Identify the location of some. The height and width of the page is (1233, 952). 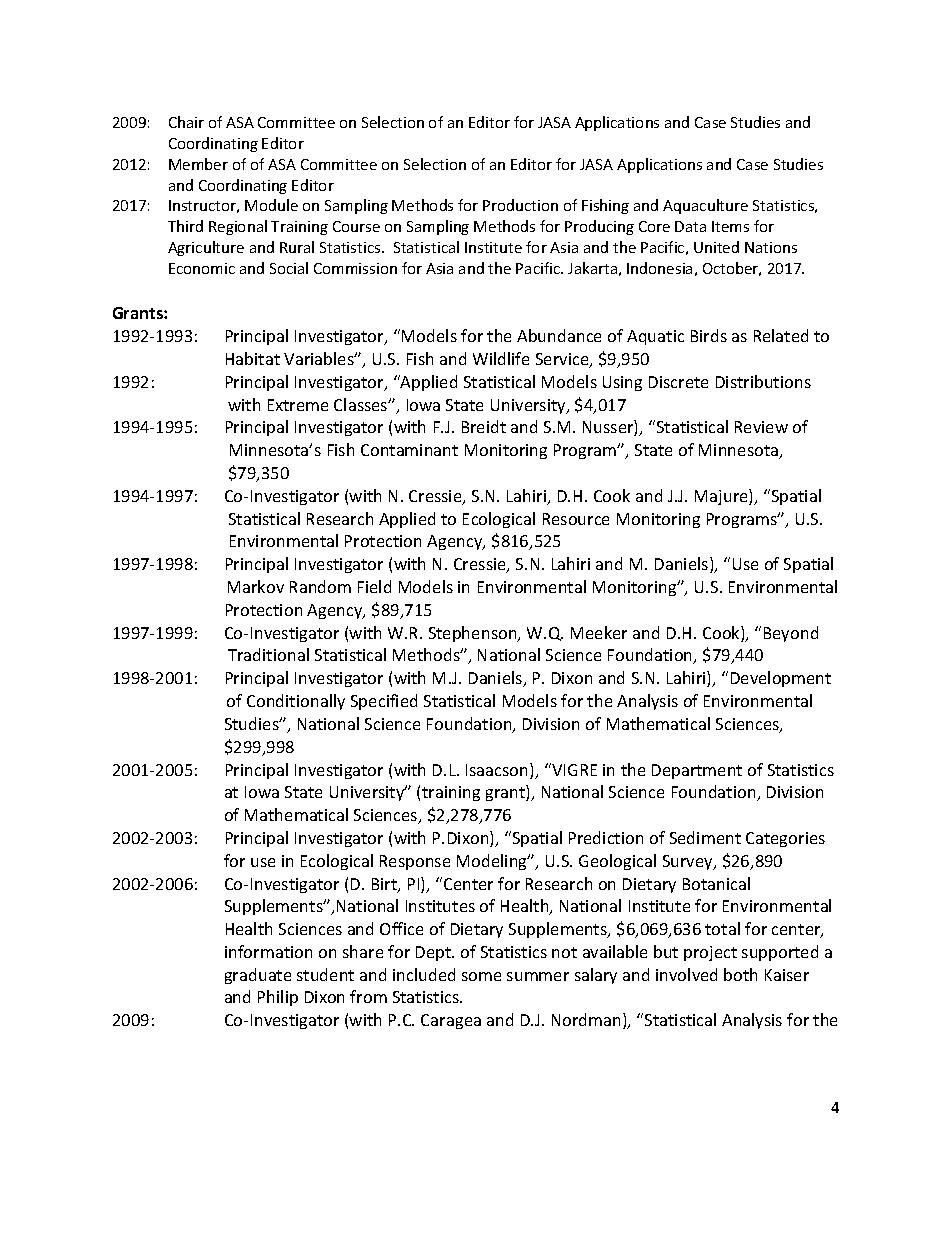
(481, 976).
